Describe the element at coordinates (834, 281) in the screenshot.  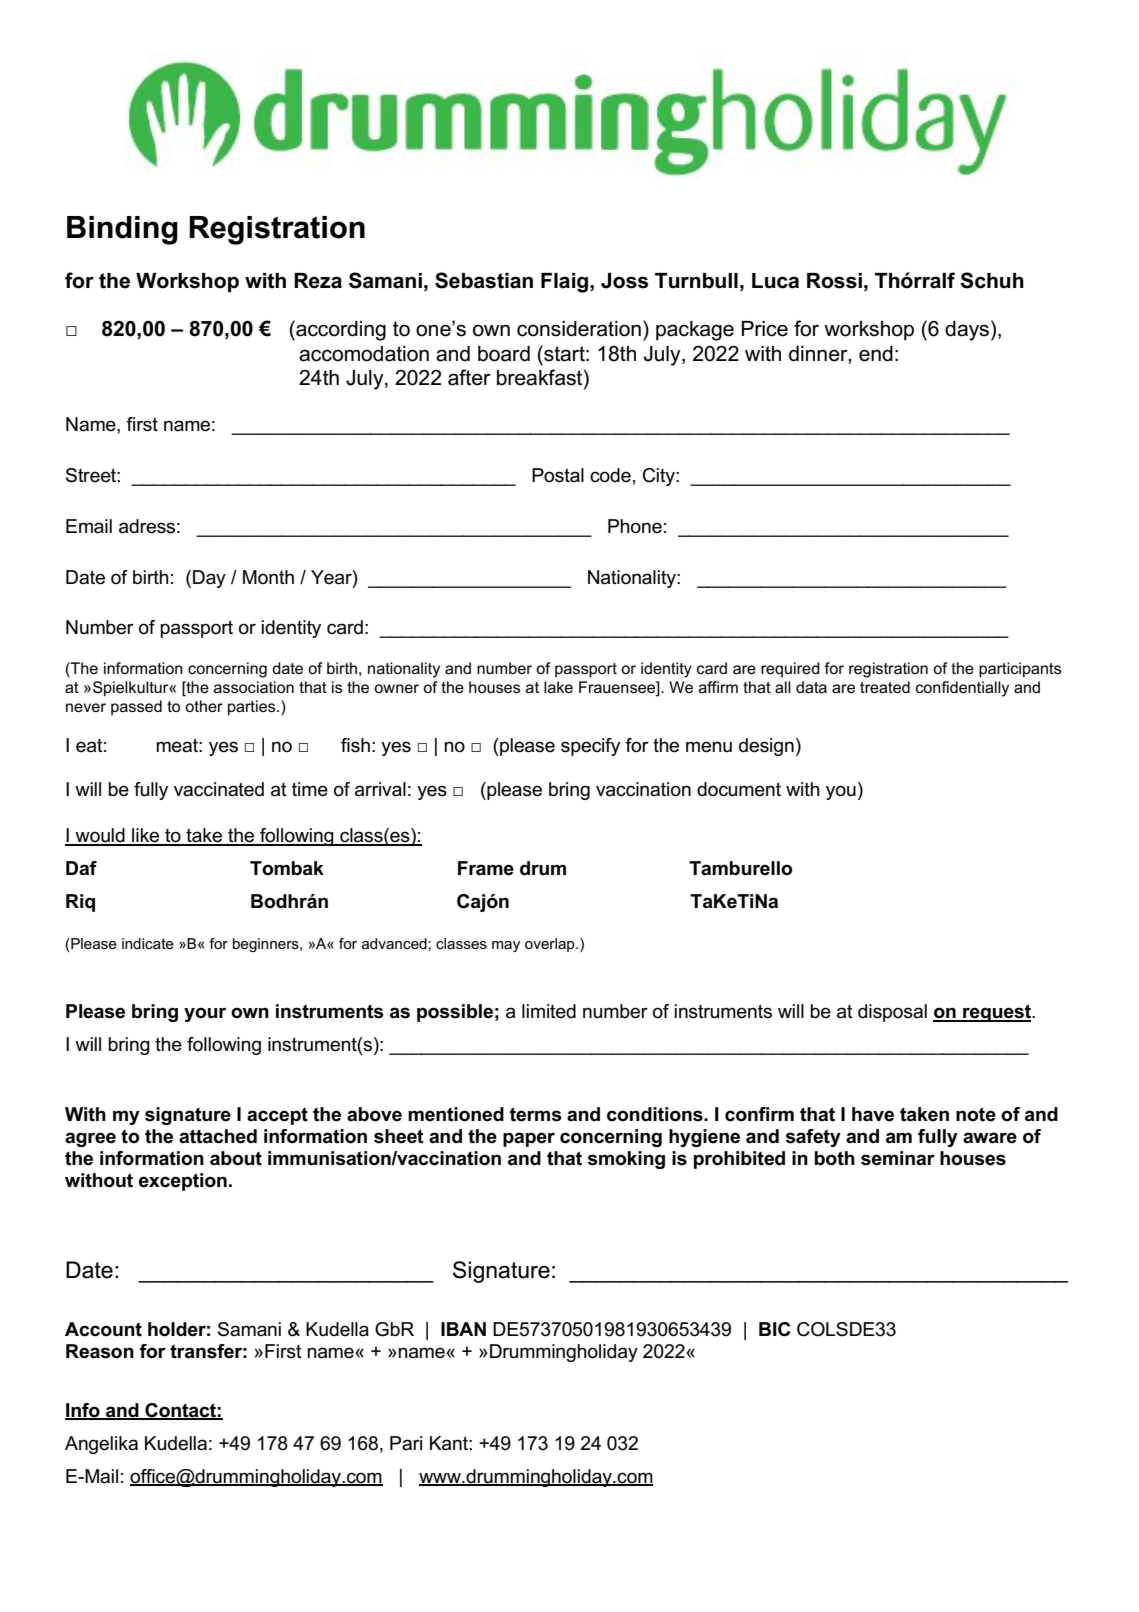
I see `Rossi` at that location.
